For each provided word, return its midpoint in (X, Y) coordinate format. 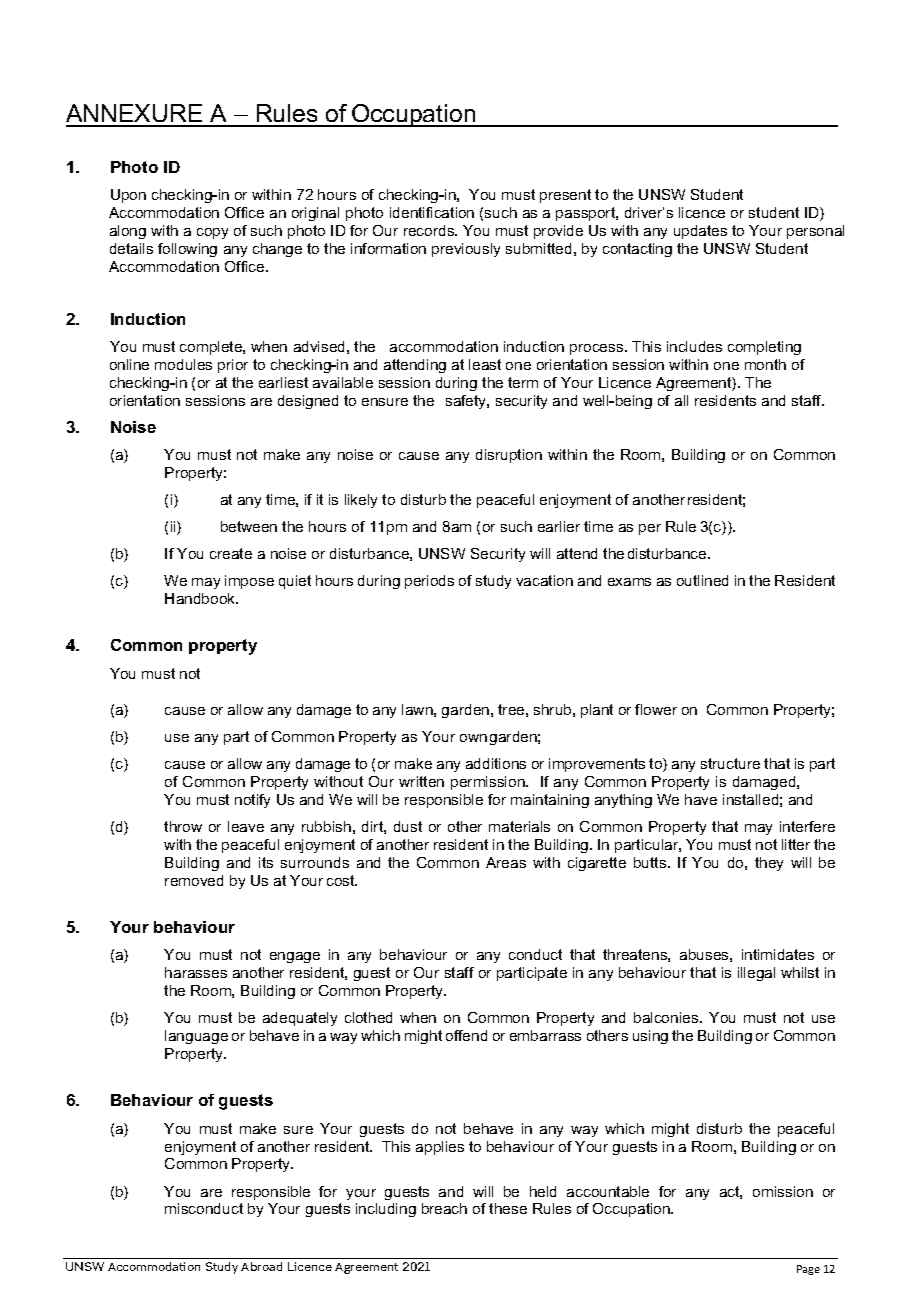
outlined (702, 580)
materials (519, 826)
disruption (509, 456)
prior (233, 366)
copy (212, 233)
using (650, 1037)
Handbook (201, 598)
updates (700, 232)
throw (183, 826)
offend (466, 1035)
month (765, 364)
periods (429, 582)
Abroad (261, 1266)
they (769, 864)
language (196, 1037)
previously (466, 250)
